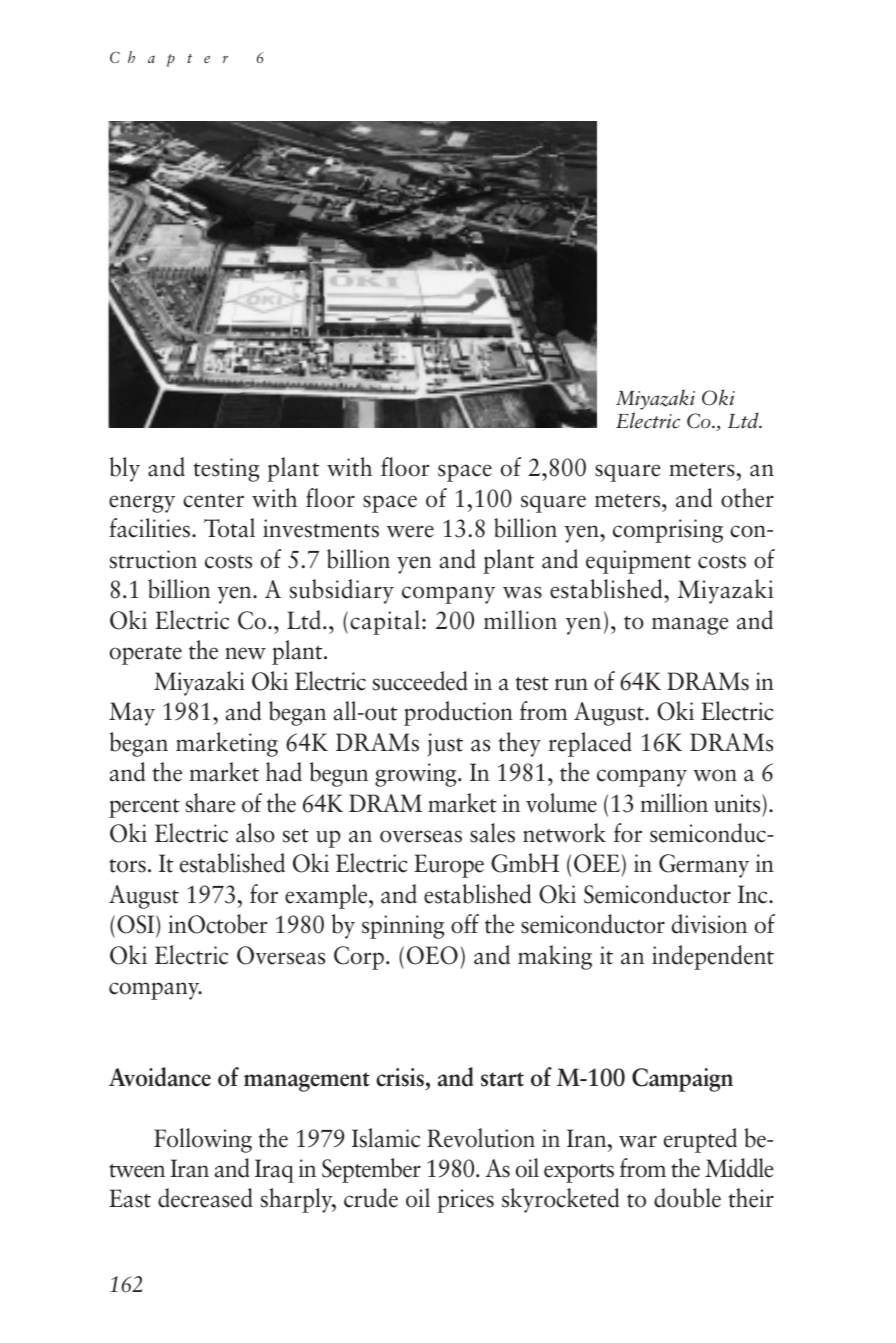 This screenshot has height=1343, width=896. Describe the element at coordinates (590, 744) in the screenshot. I see `replaced` at that location.
